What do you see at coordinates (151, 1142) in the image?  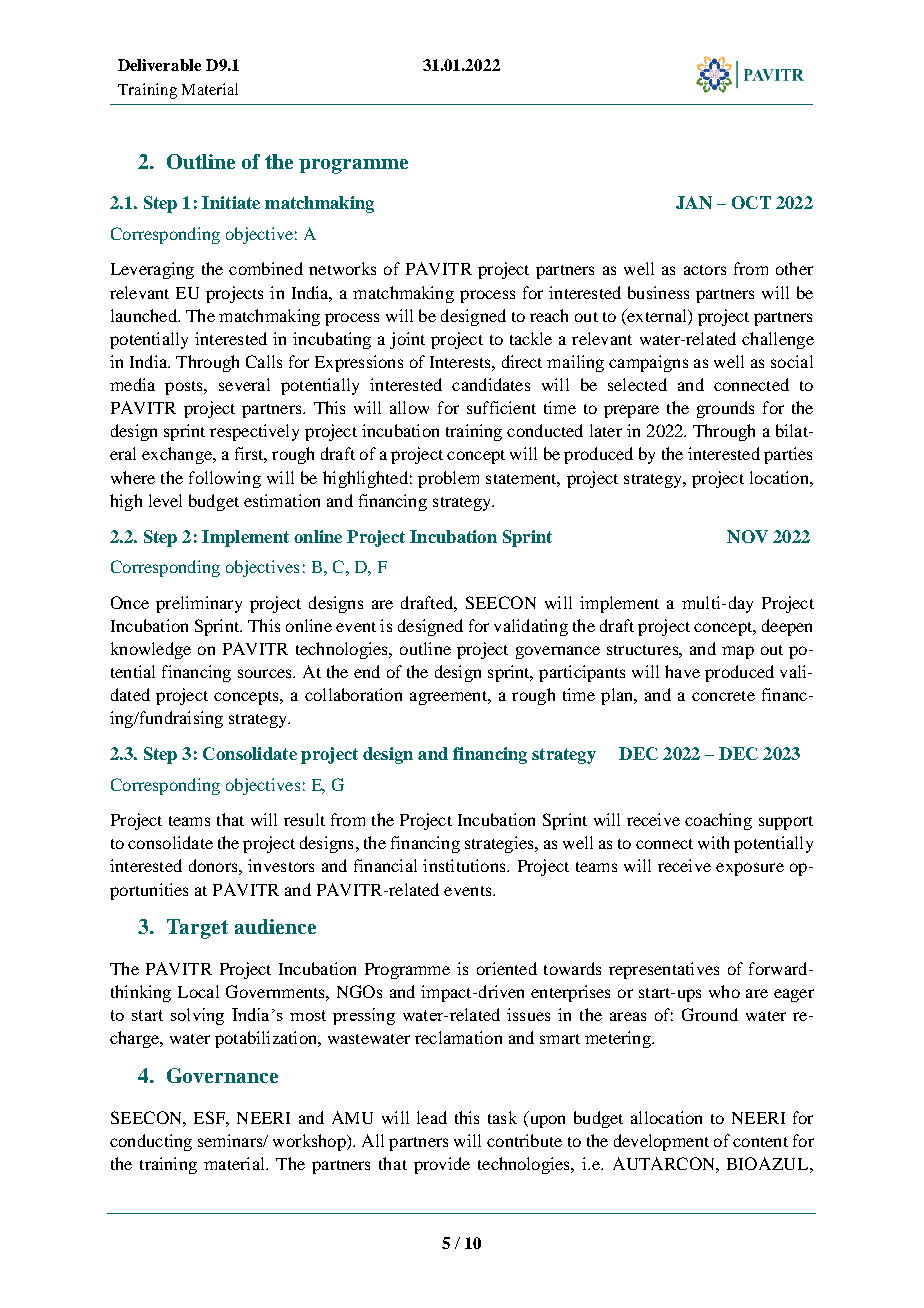 I see `conducting` at bounding box center [151, 1142].
